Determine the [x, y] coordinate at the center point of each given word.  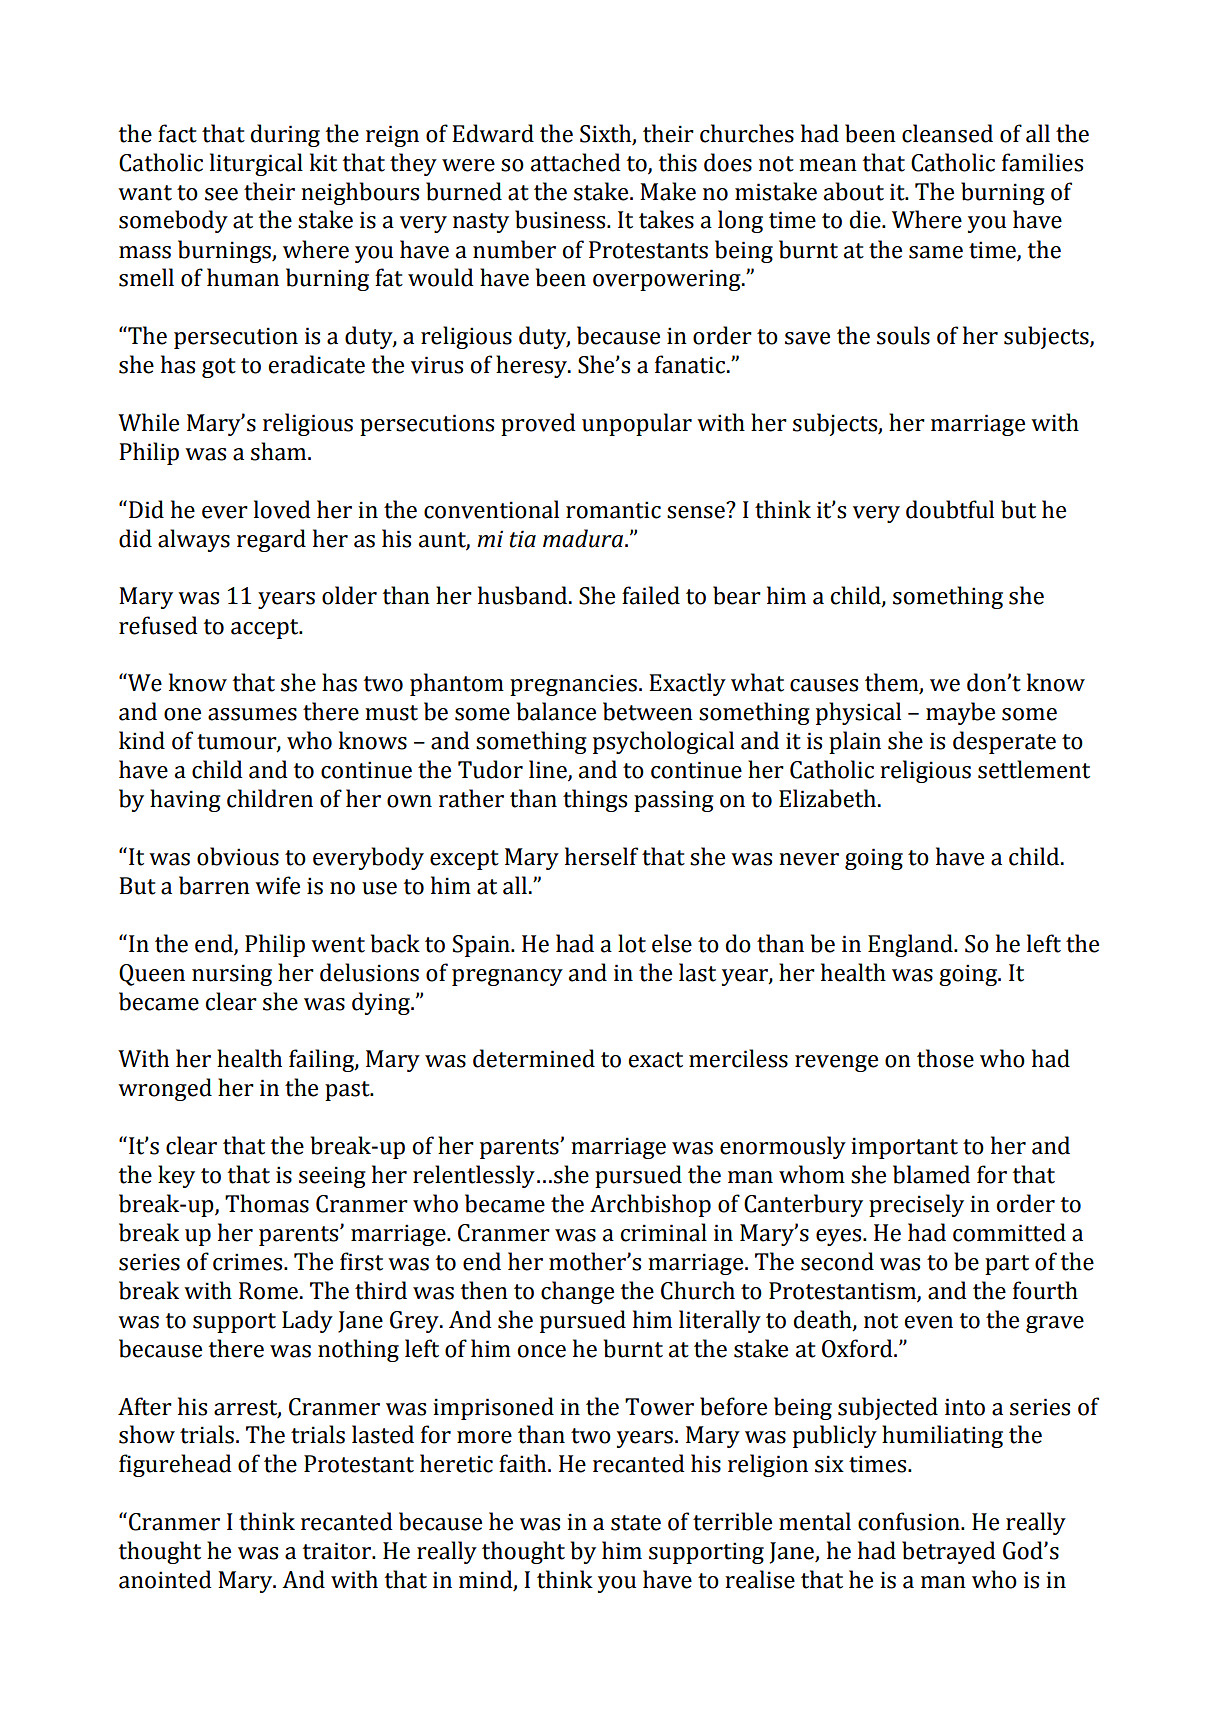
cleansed [947, 133]
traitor [338, 1551]
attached [576, 162]
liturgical [256, 164]
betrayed [949, 1552]
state [636, 1523]
